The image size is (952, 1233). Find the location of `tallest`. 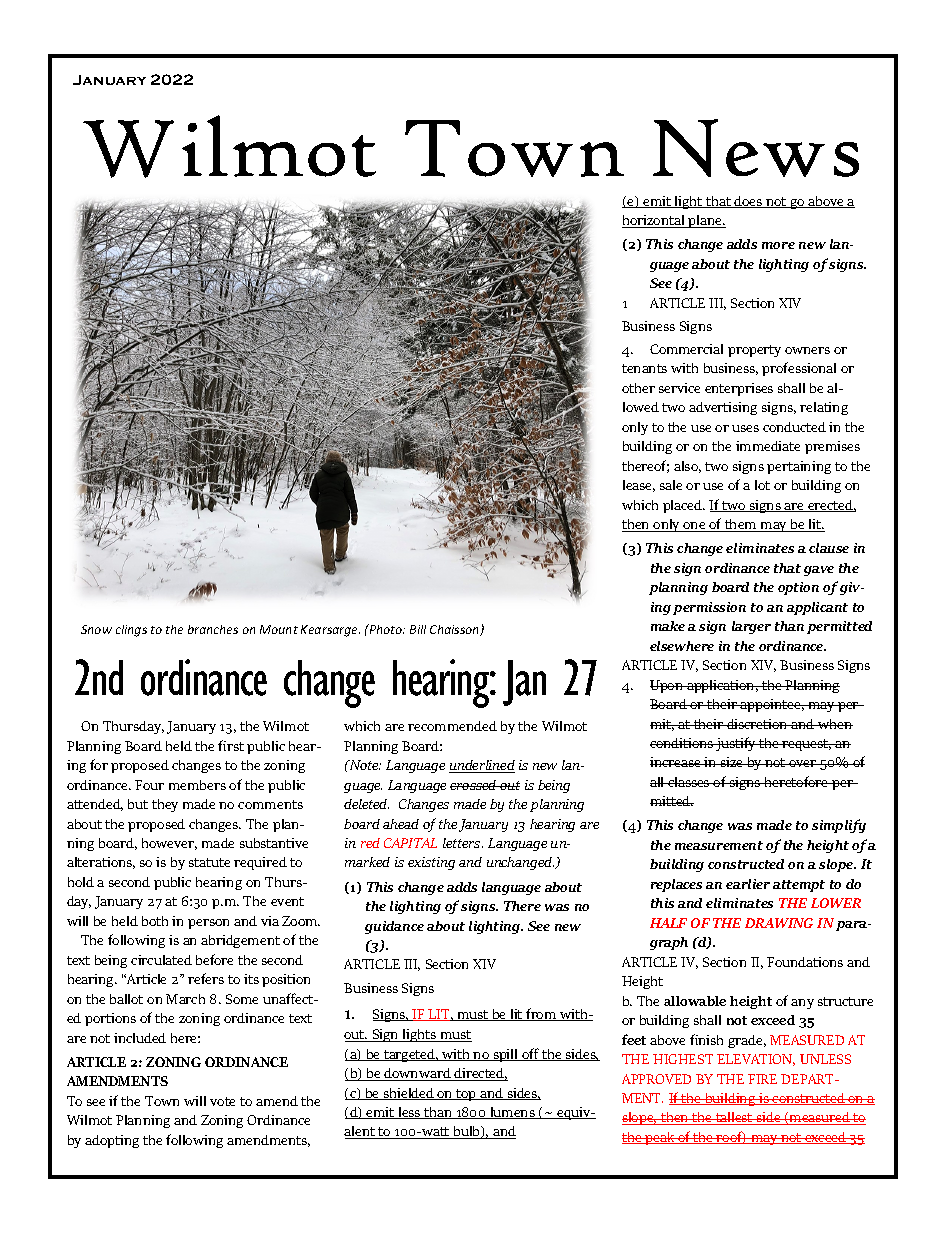

tallest is located at coordinates (734, 1118).
